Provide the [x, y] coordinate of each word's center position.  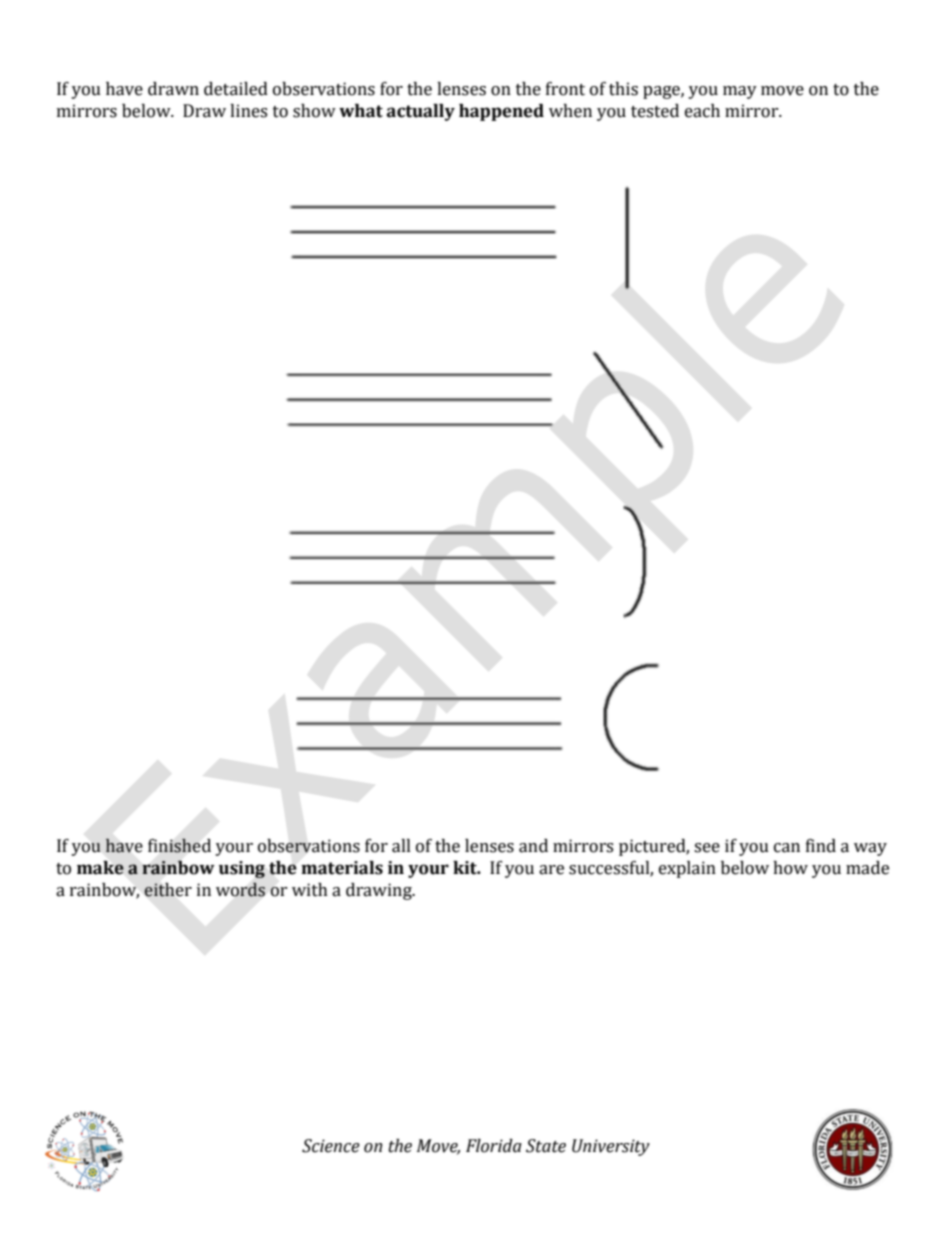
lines [248, 111]
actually [421, 112]
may [740, 92]
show [314, 111]
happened [501, 112]
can [787, 848]
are [551, 870]
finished [179, 845]
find [821, 846]
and [533, 846]
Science [331, 1146]
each [702, 111]
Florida [494, 1146]
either [168, 890]
